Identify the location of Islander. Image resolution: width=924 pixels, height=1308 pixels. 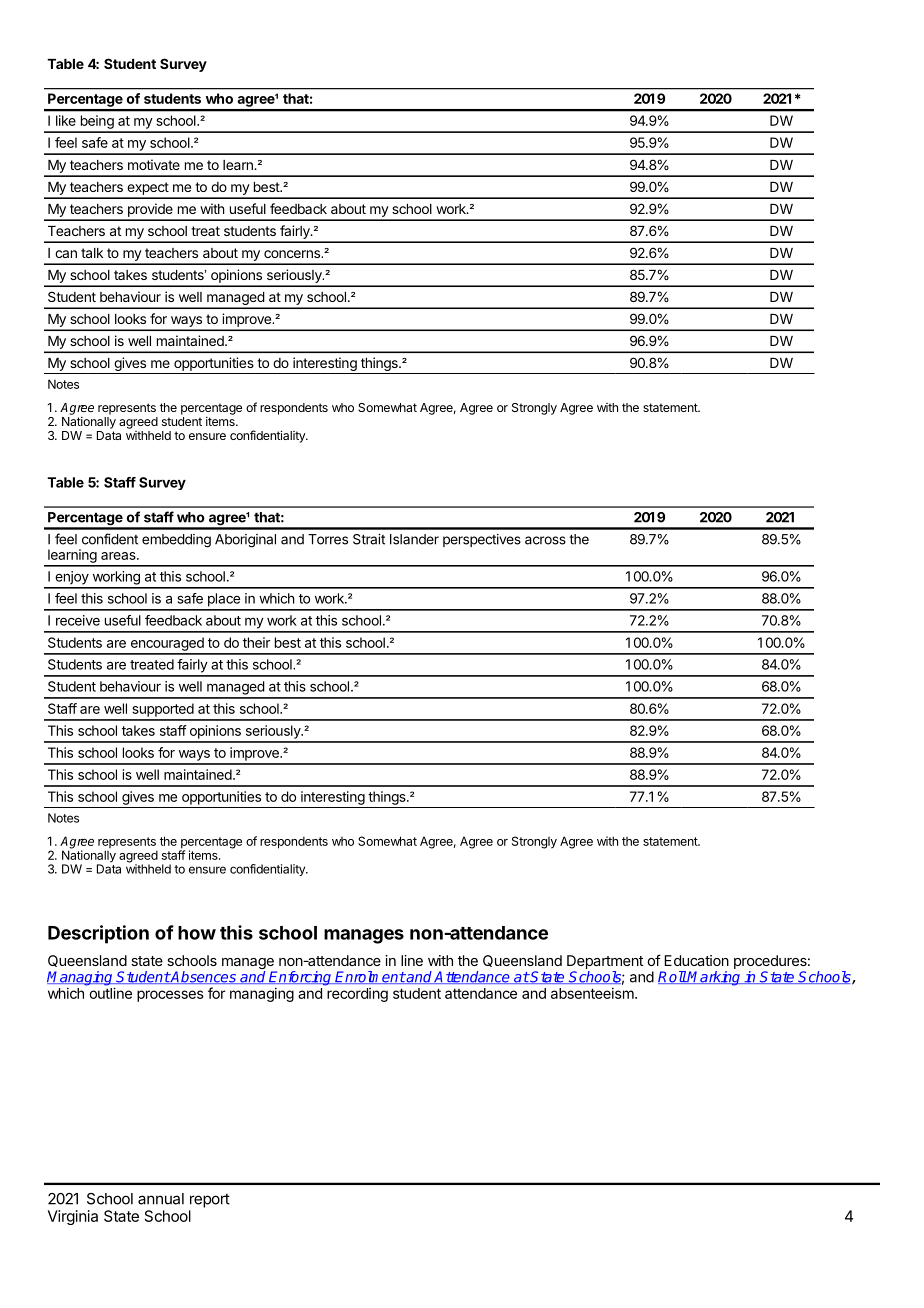
(414, 539).
